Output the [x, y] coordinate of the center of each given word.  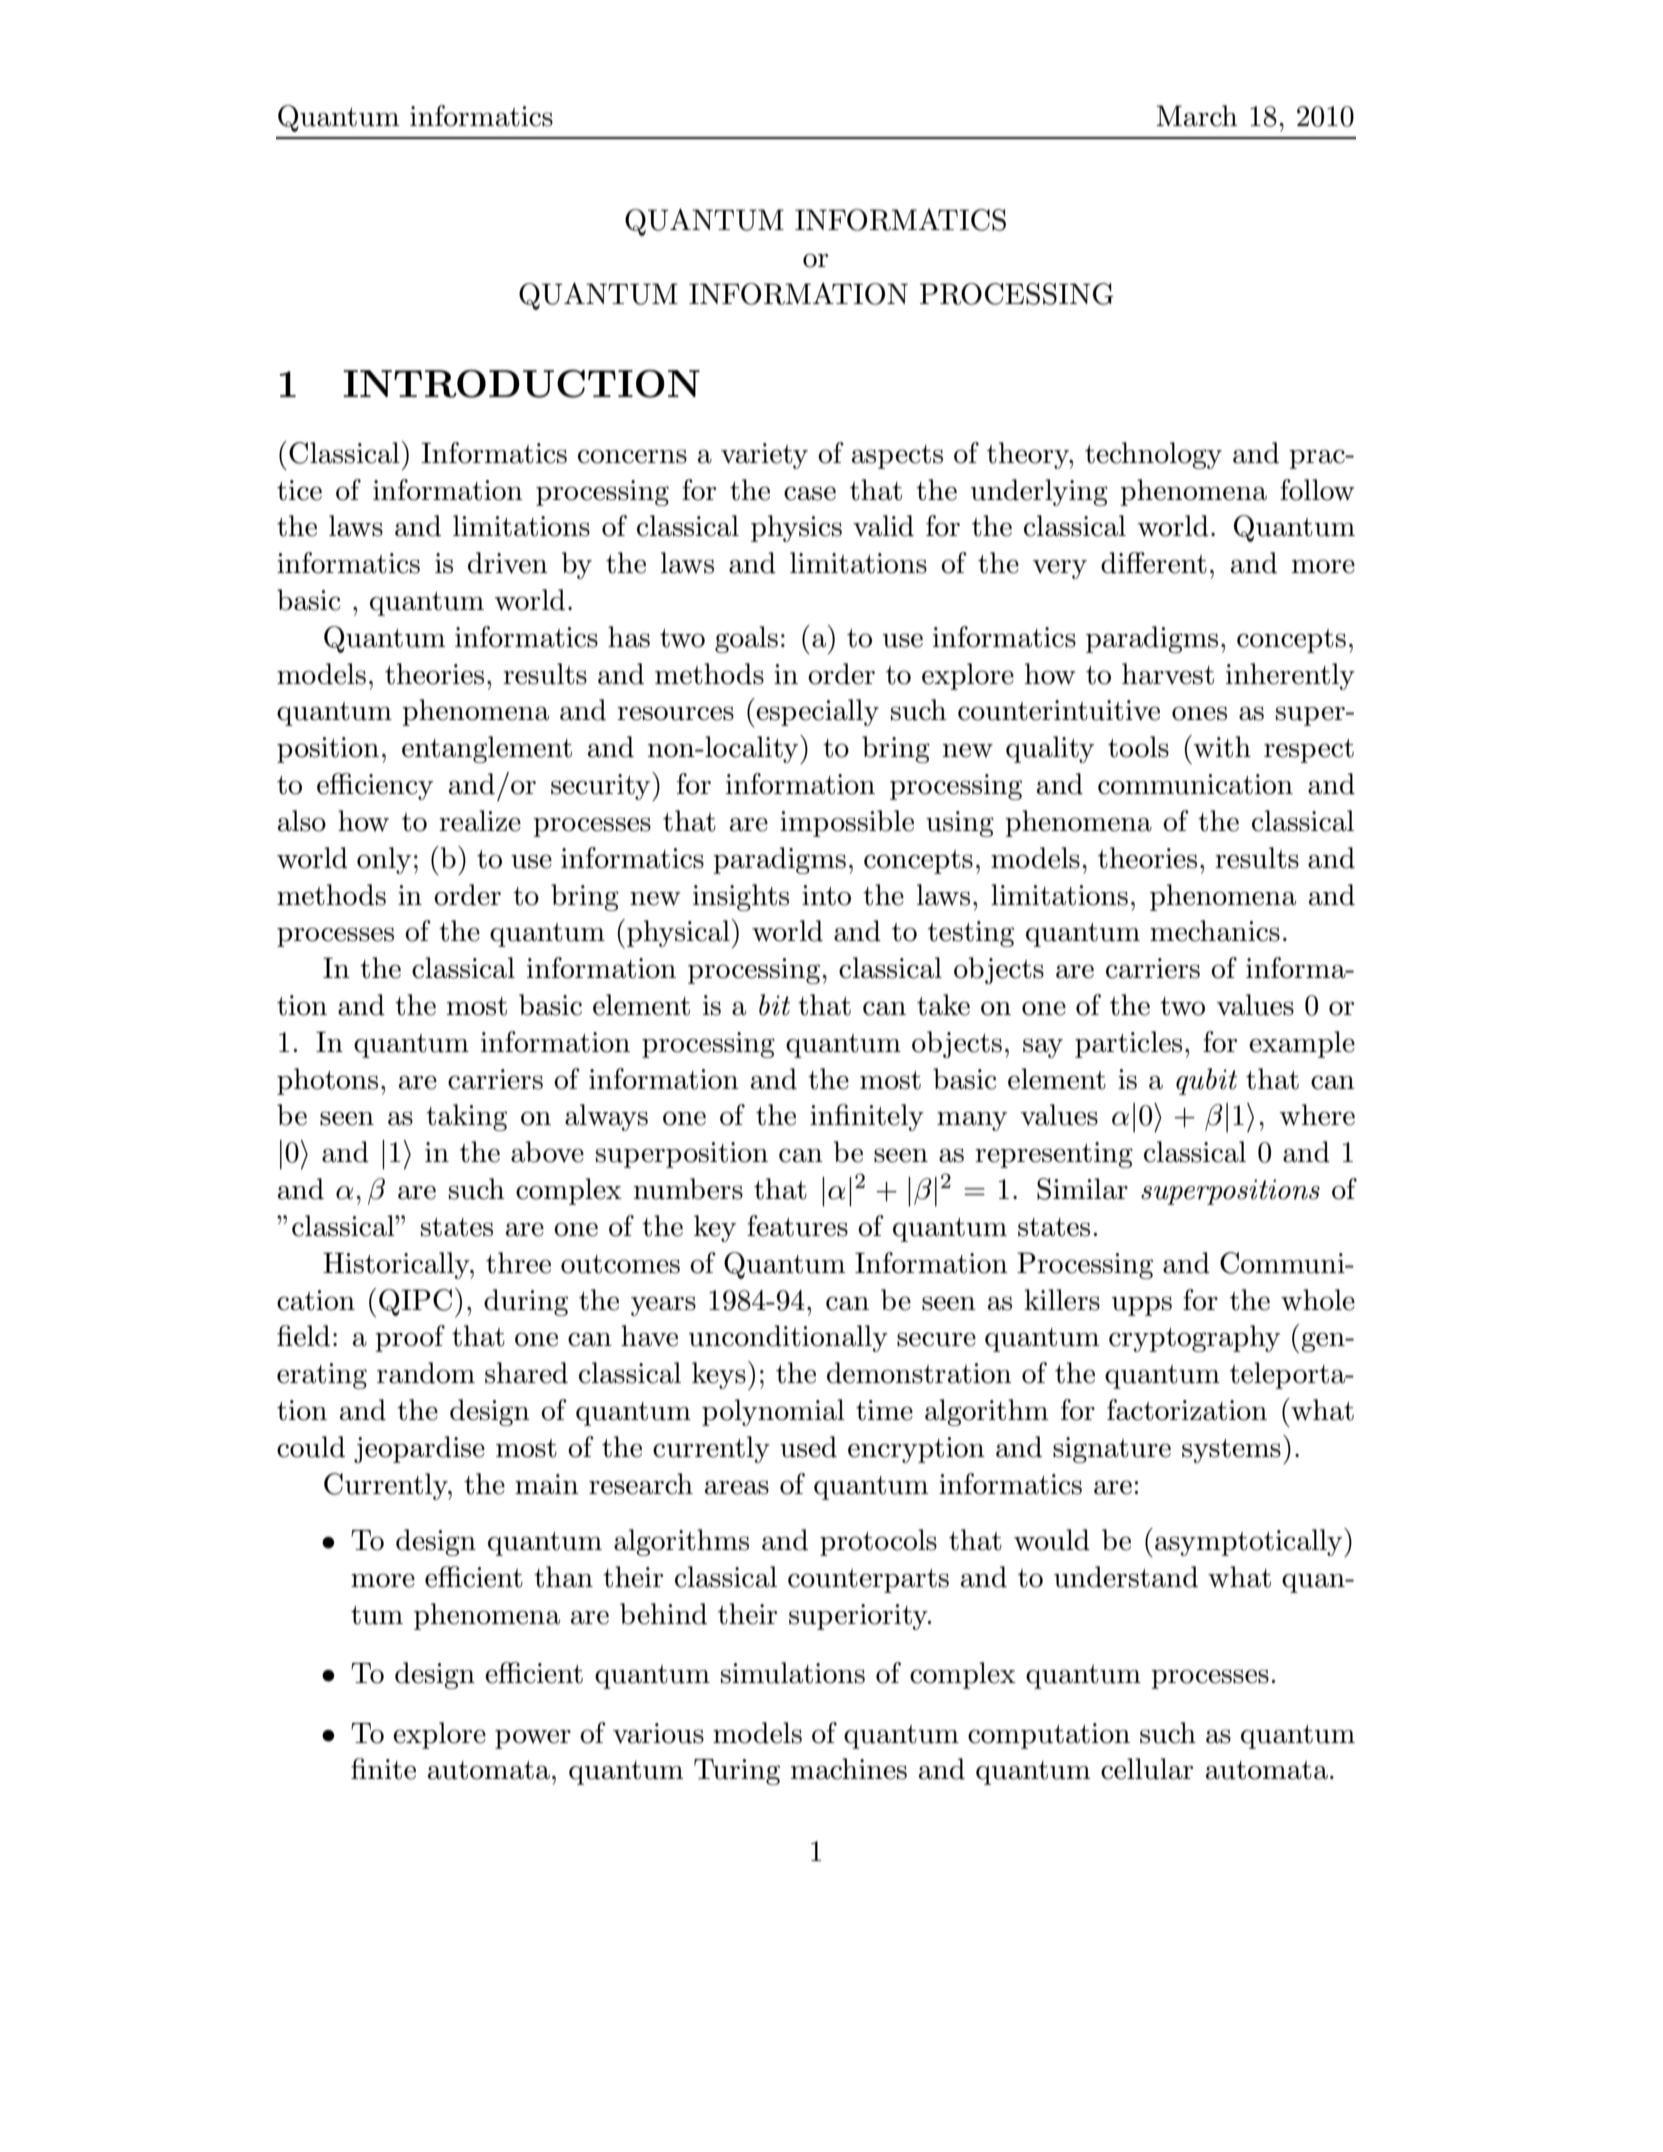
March [1197, 116]
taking [466, 1117]
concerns [632, 456]
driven [508, 563]
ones [1199, 713]
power [533, 1739]
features [797, 1226]
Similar [1082, 1189]
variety [764, 456]
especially [817, 712]
